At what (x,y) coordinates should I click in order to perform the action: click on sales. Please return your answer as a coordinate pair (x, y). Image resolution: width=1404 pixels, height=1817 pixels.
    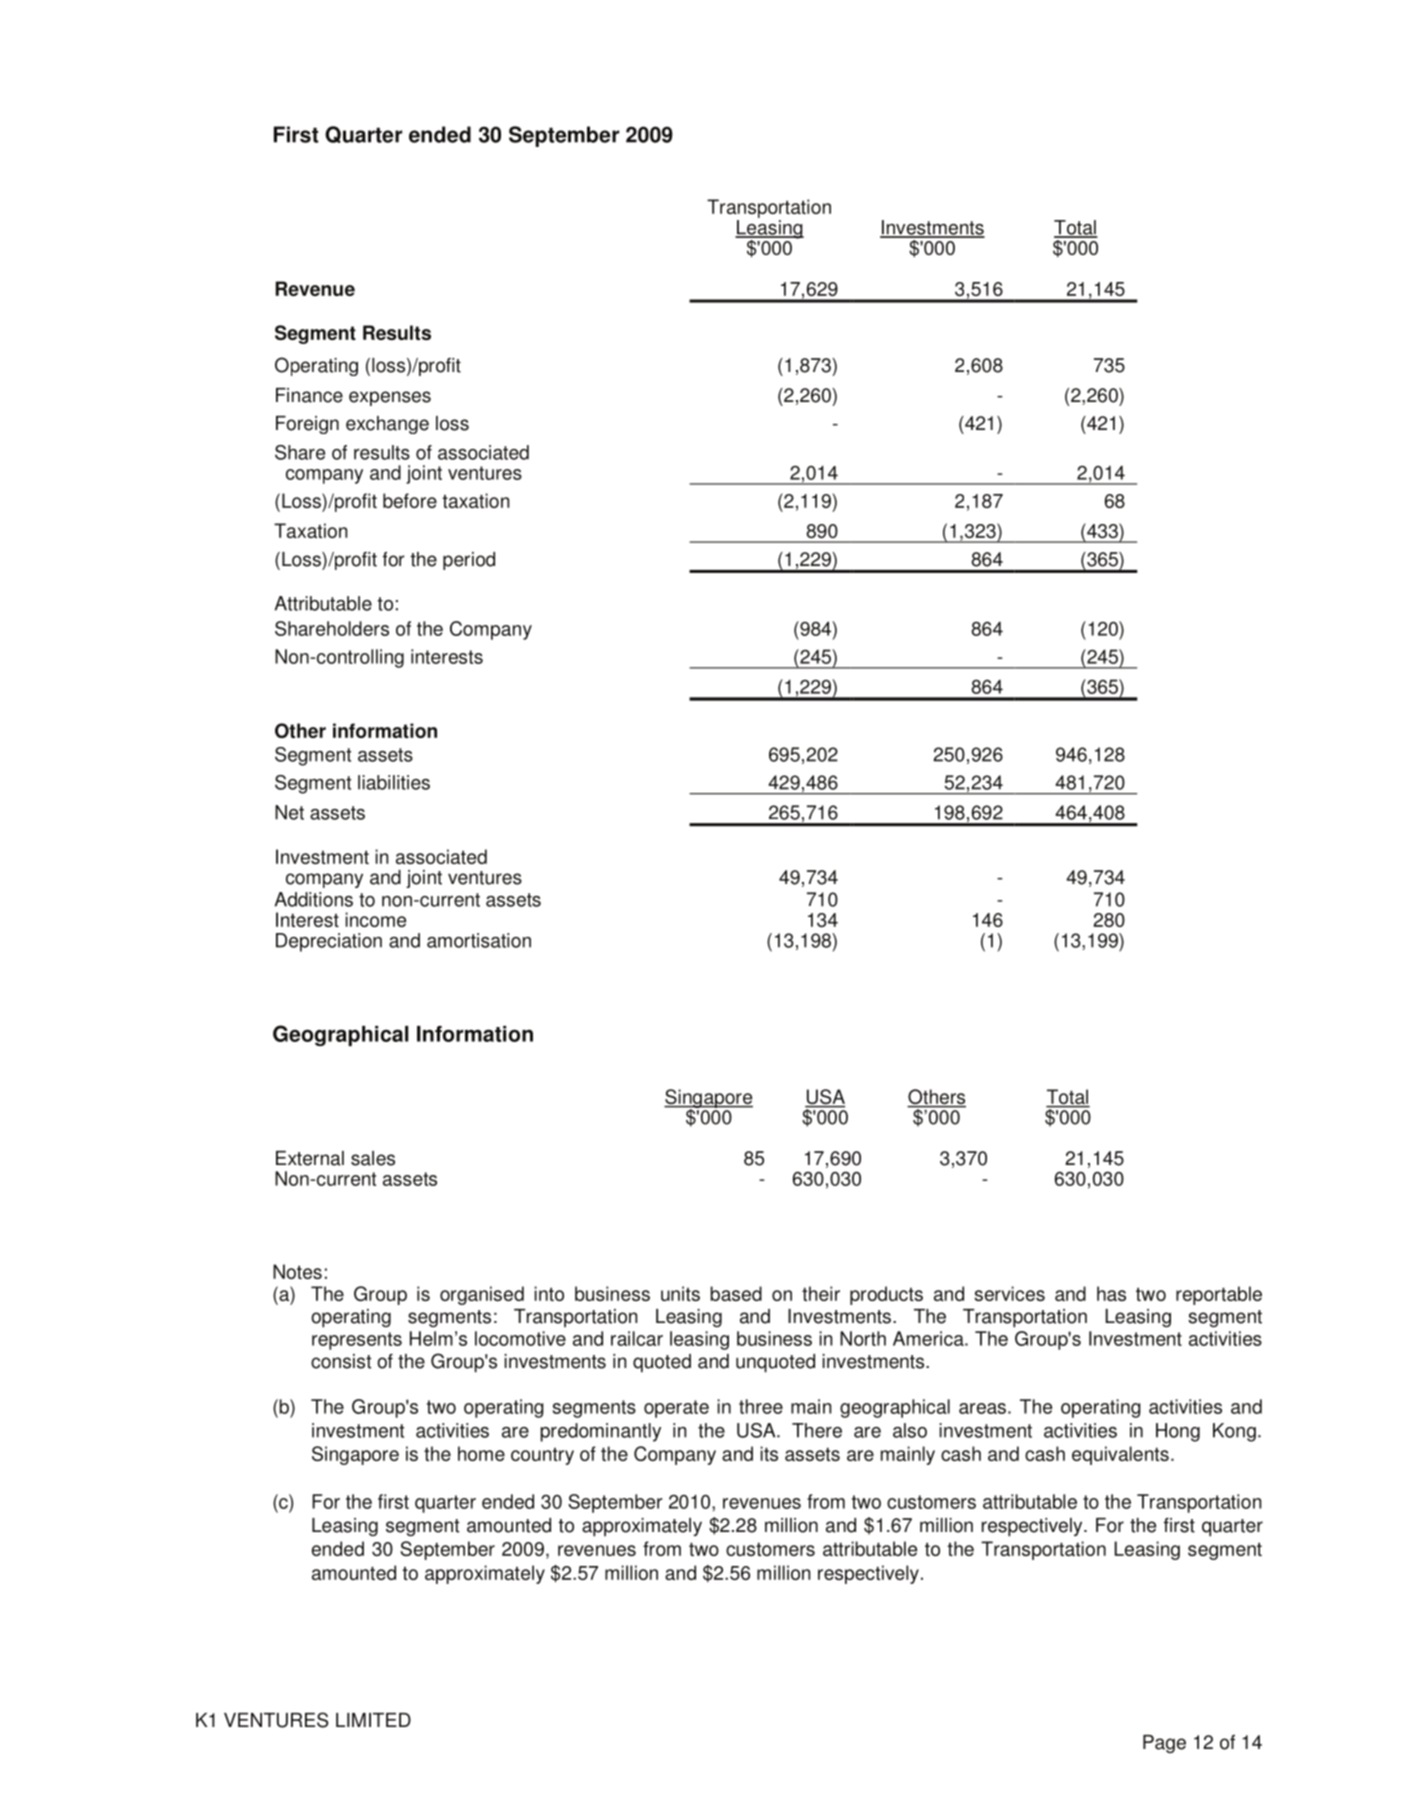
    Looking at the image, I should click on (373, 1158).
